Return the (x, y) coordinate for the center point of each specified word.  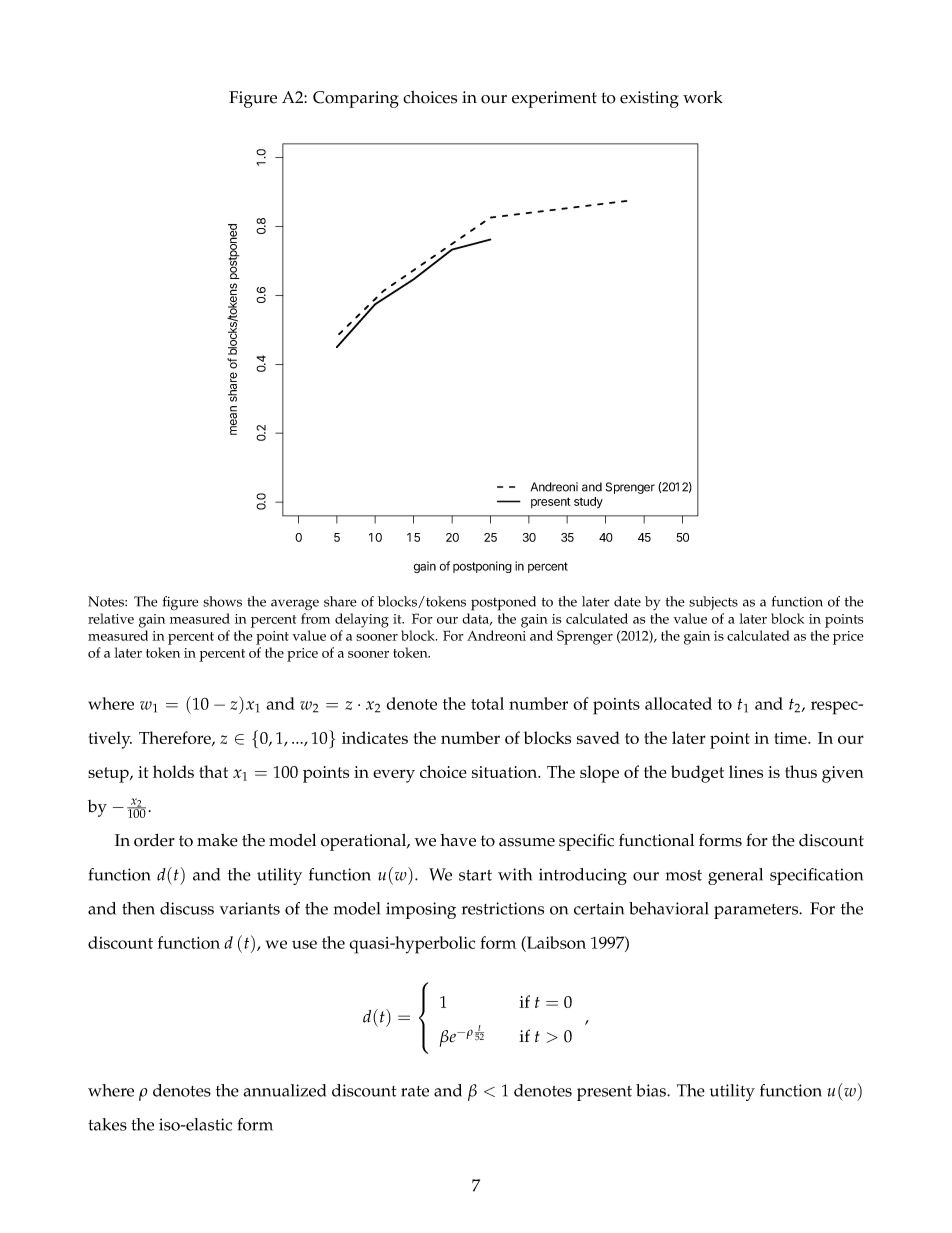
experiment (554, 99)
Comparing (356, 99)
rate (415, 1091)
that (213, 771)
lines (746, 771)
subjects (713, 603)
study (588, 503)
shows (222, 601)
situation (506, 772)
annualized (284, 1090)
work (703, 97)
